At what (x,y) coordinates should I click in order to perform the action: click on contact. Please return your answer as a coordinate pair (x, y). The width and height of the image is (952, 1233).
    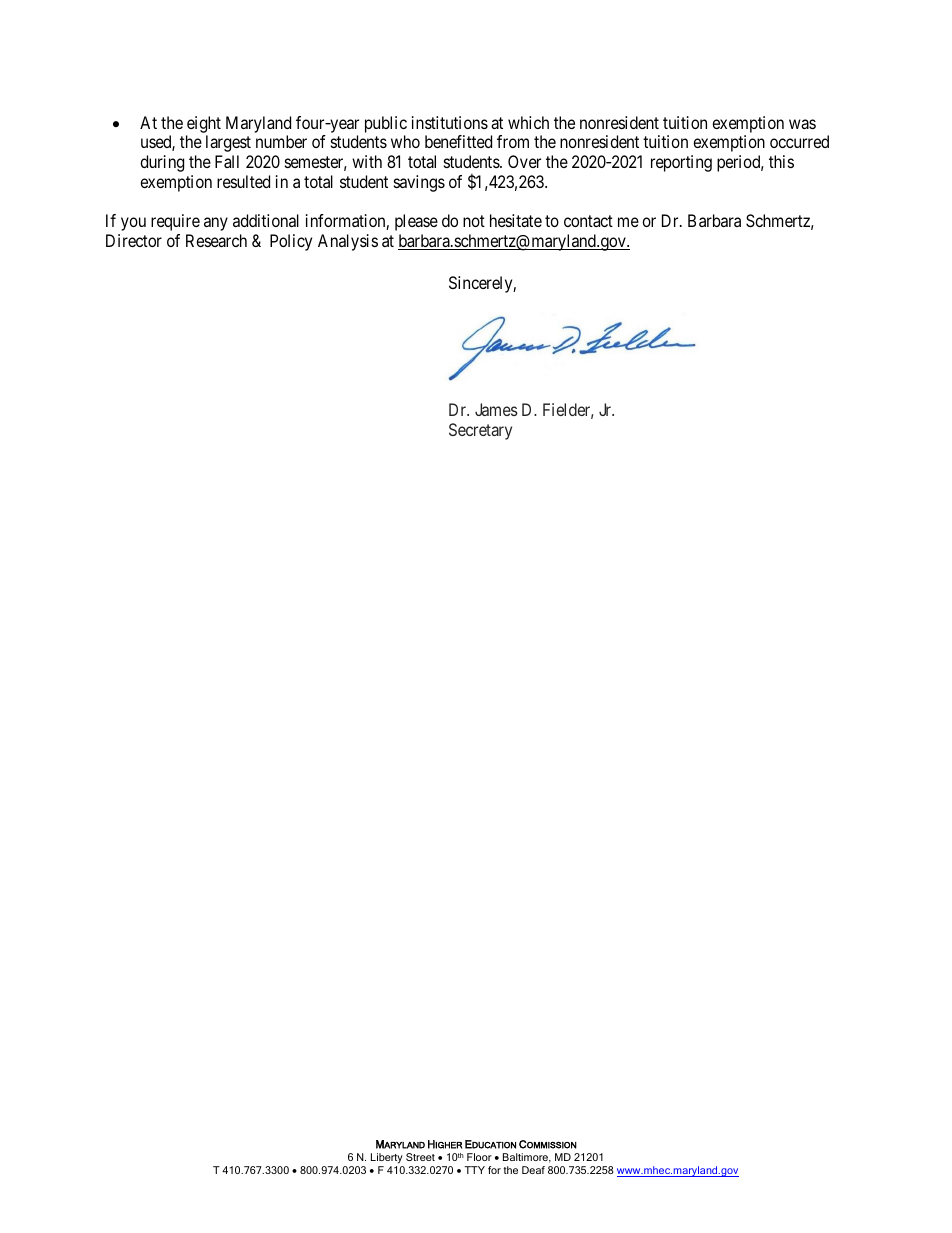
    Looking at the image, I should click on (588, 221).
